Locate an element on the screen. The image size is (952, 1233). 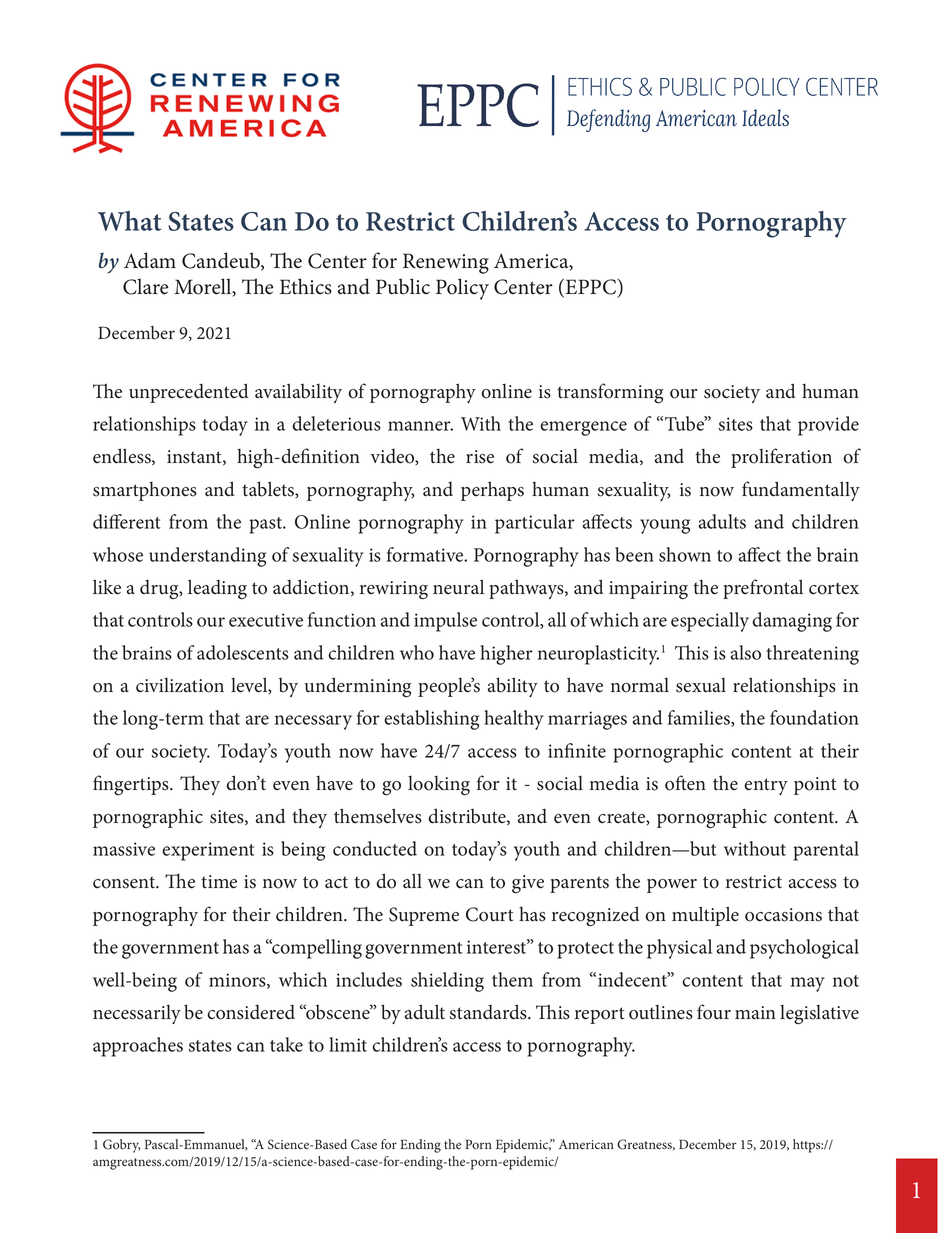
prefrontal is located at coordinates (763, 589).
